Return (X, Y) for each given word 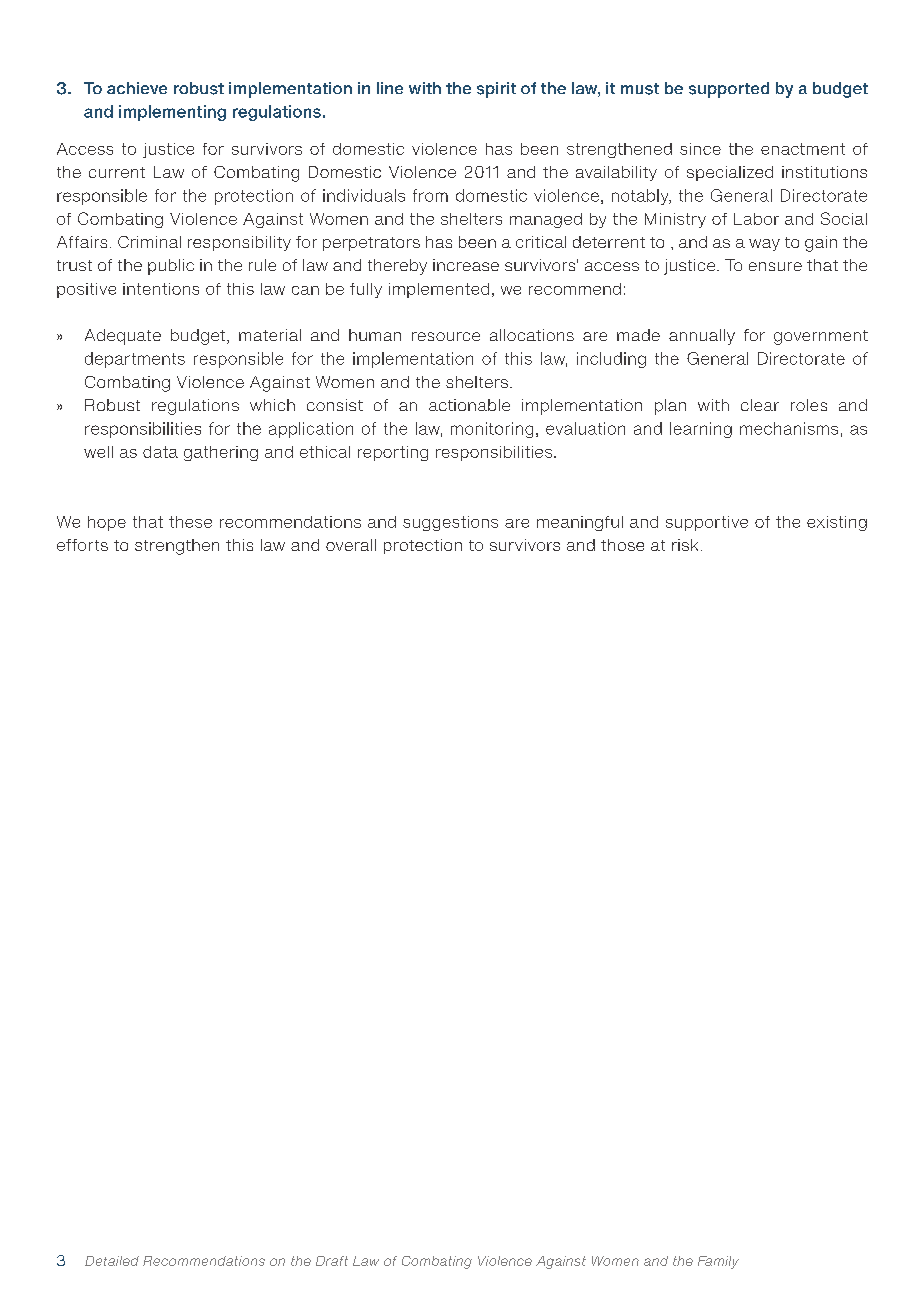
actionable (469, 405)
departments (135, 360)
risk (685, 545)
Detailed (112, 1261)
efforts (82, 545)
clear (760, 405)
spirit (496, 90)
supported (729, 90)
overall (351, 545)
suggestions (450, 523)
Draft (332, 1261)
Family (718, 1262)
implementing (172, 113)
